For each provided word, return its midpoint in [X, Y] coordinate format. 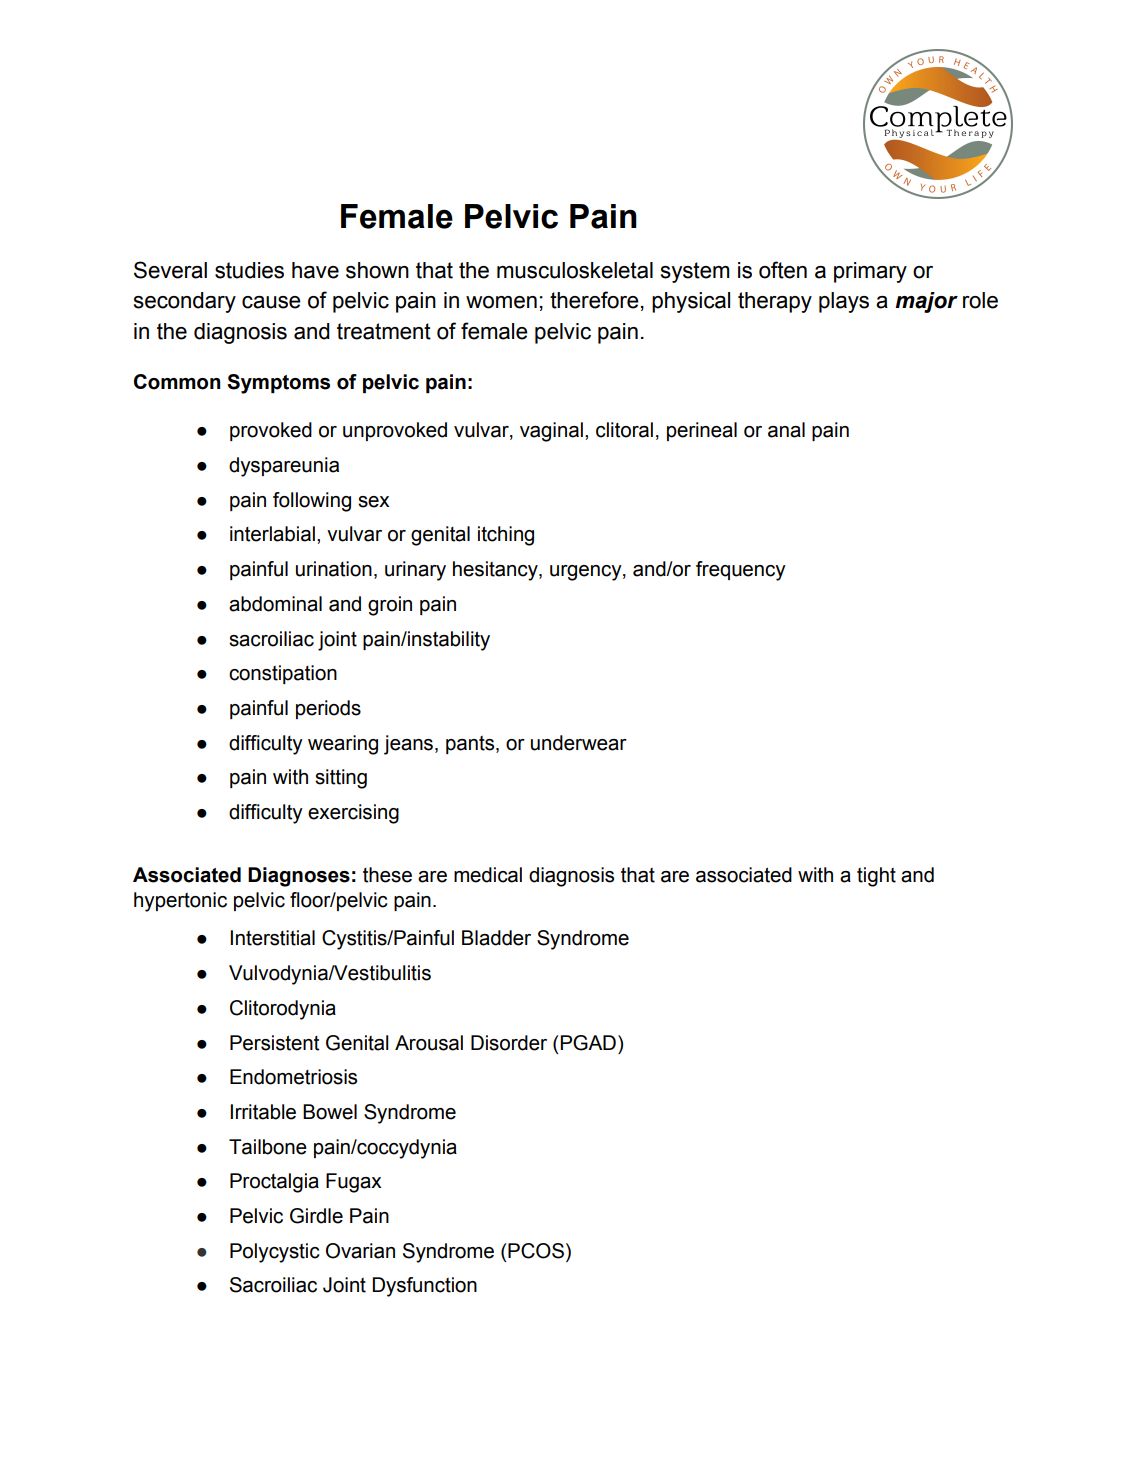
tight [876, 877]
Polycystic [275, 1253]
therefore [594, 300]
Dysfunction [424, 1287]
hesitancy [496, 571]
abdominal [275, 604]
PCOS [536, 1251]
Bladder [496, 938]
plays [844, 302]
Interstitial [272, 938]
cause [271, 302]
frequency [741, 571]
